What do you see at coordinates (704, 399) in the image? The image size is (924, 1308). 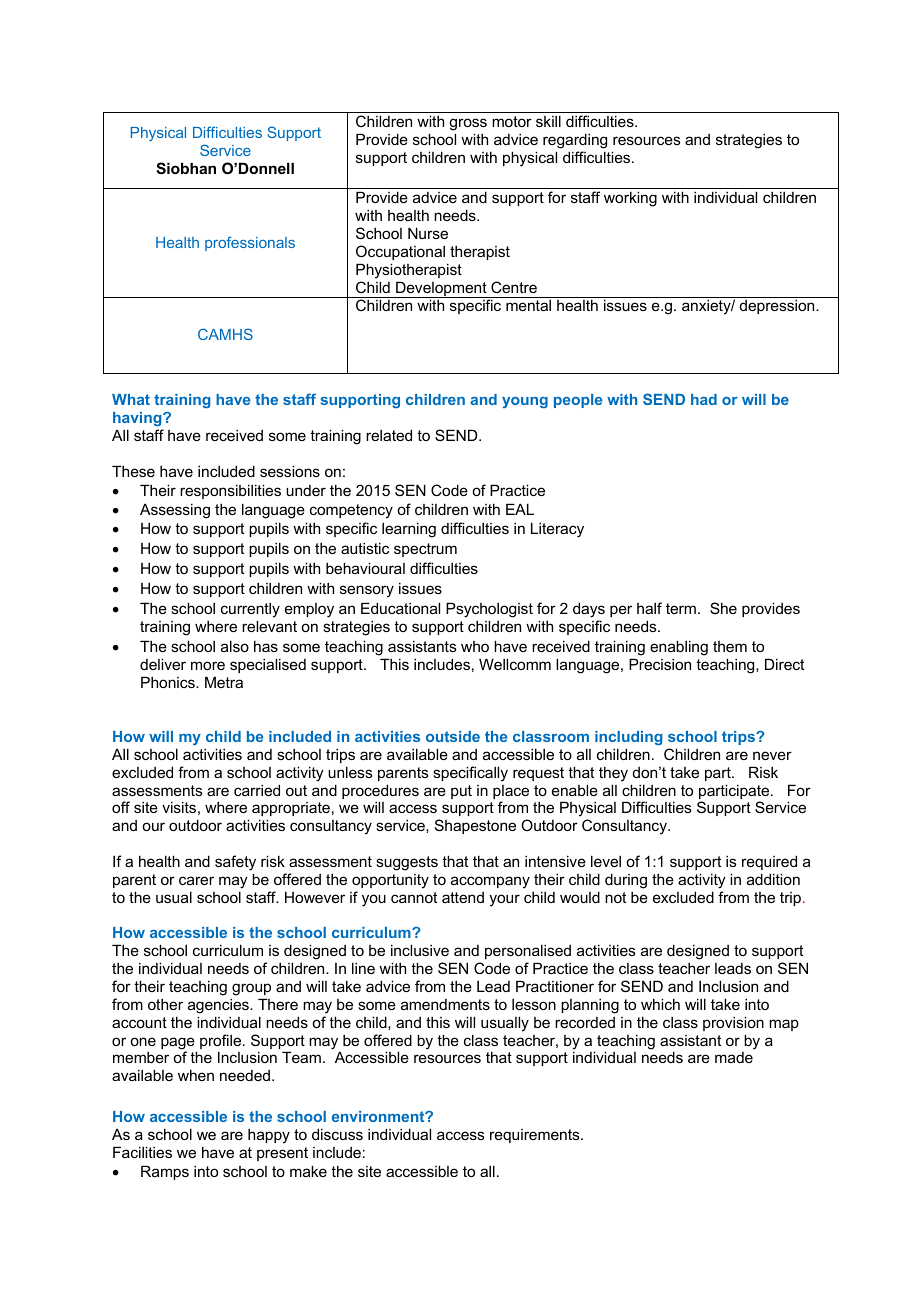 I see `had` at bounding box center [704, 399].
